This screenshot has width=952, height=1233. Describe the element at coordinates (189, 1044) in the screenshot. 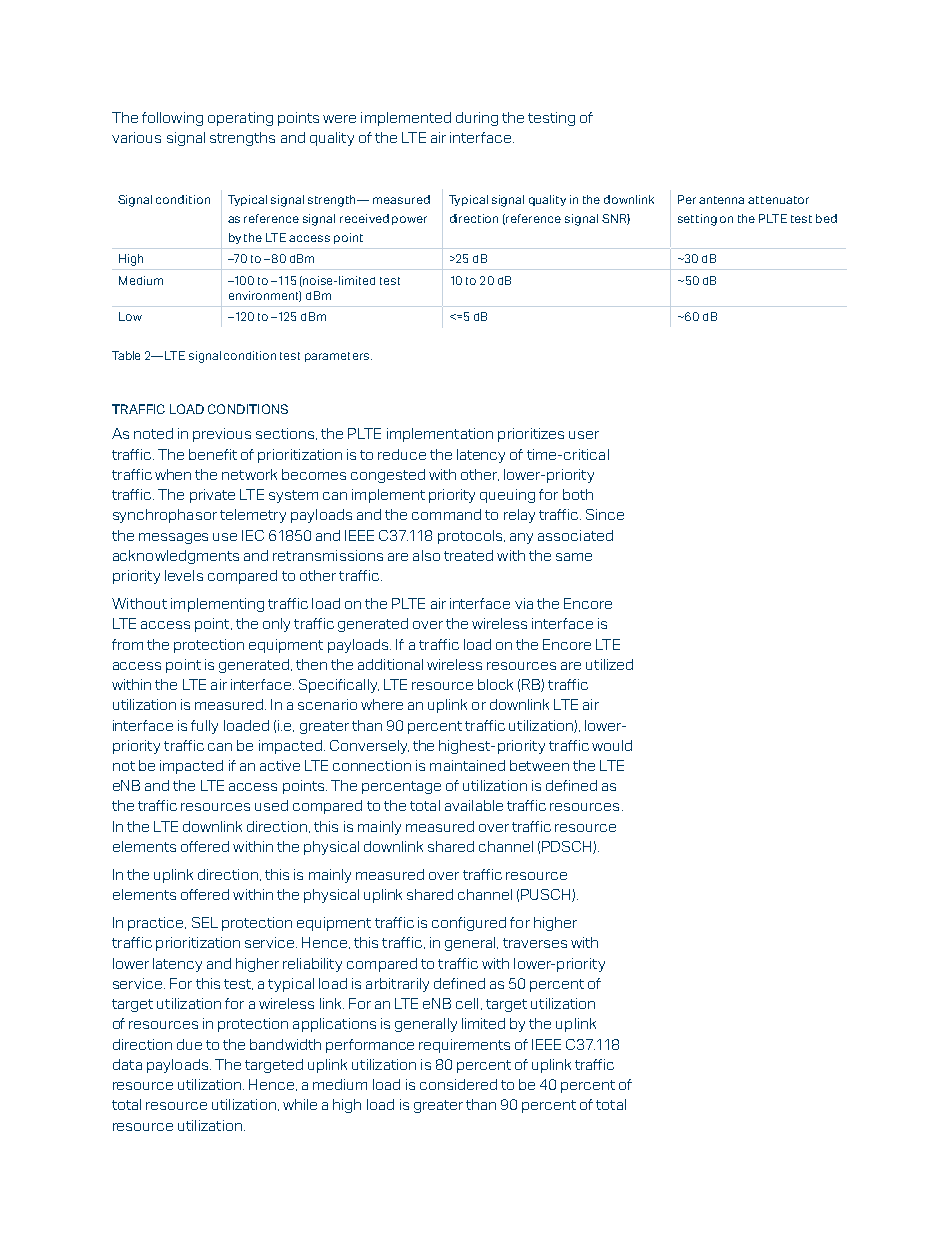

I see `due` at that location.
